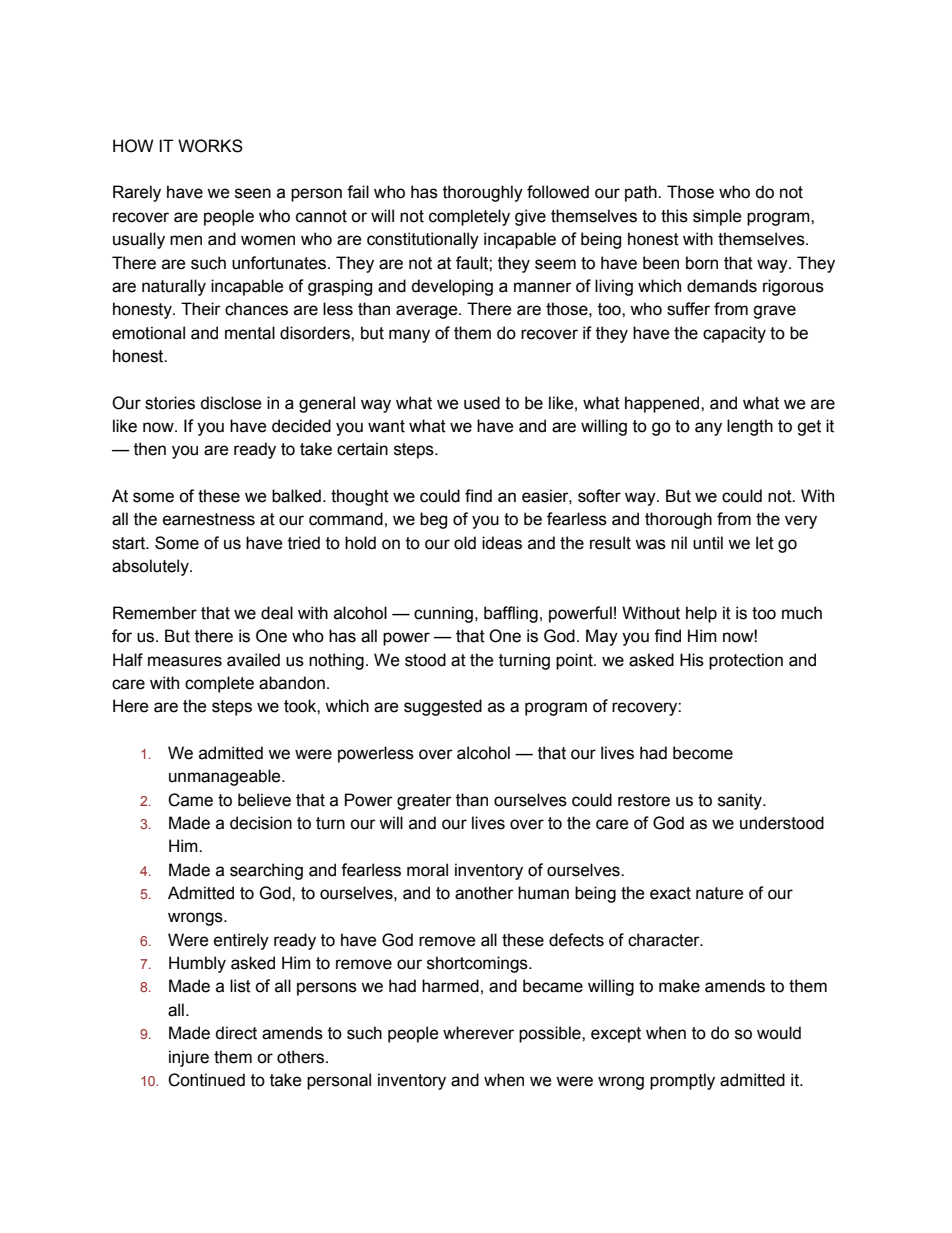  What do you see at coordinates (701, 614) in the page?
I see `help` at bounding box center [701, 614].
